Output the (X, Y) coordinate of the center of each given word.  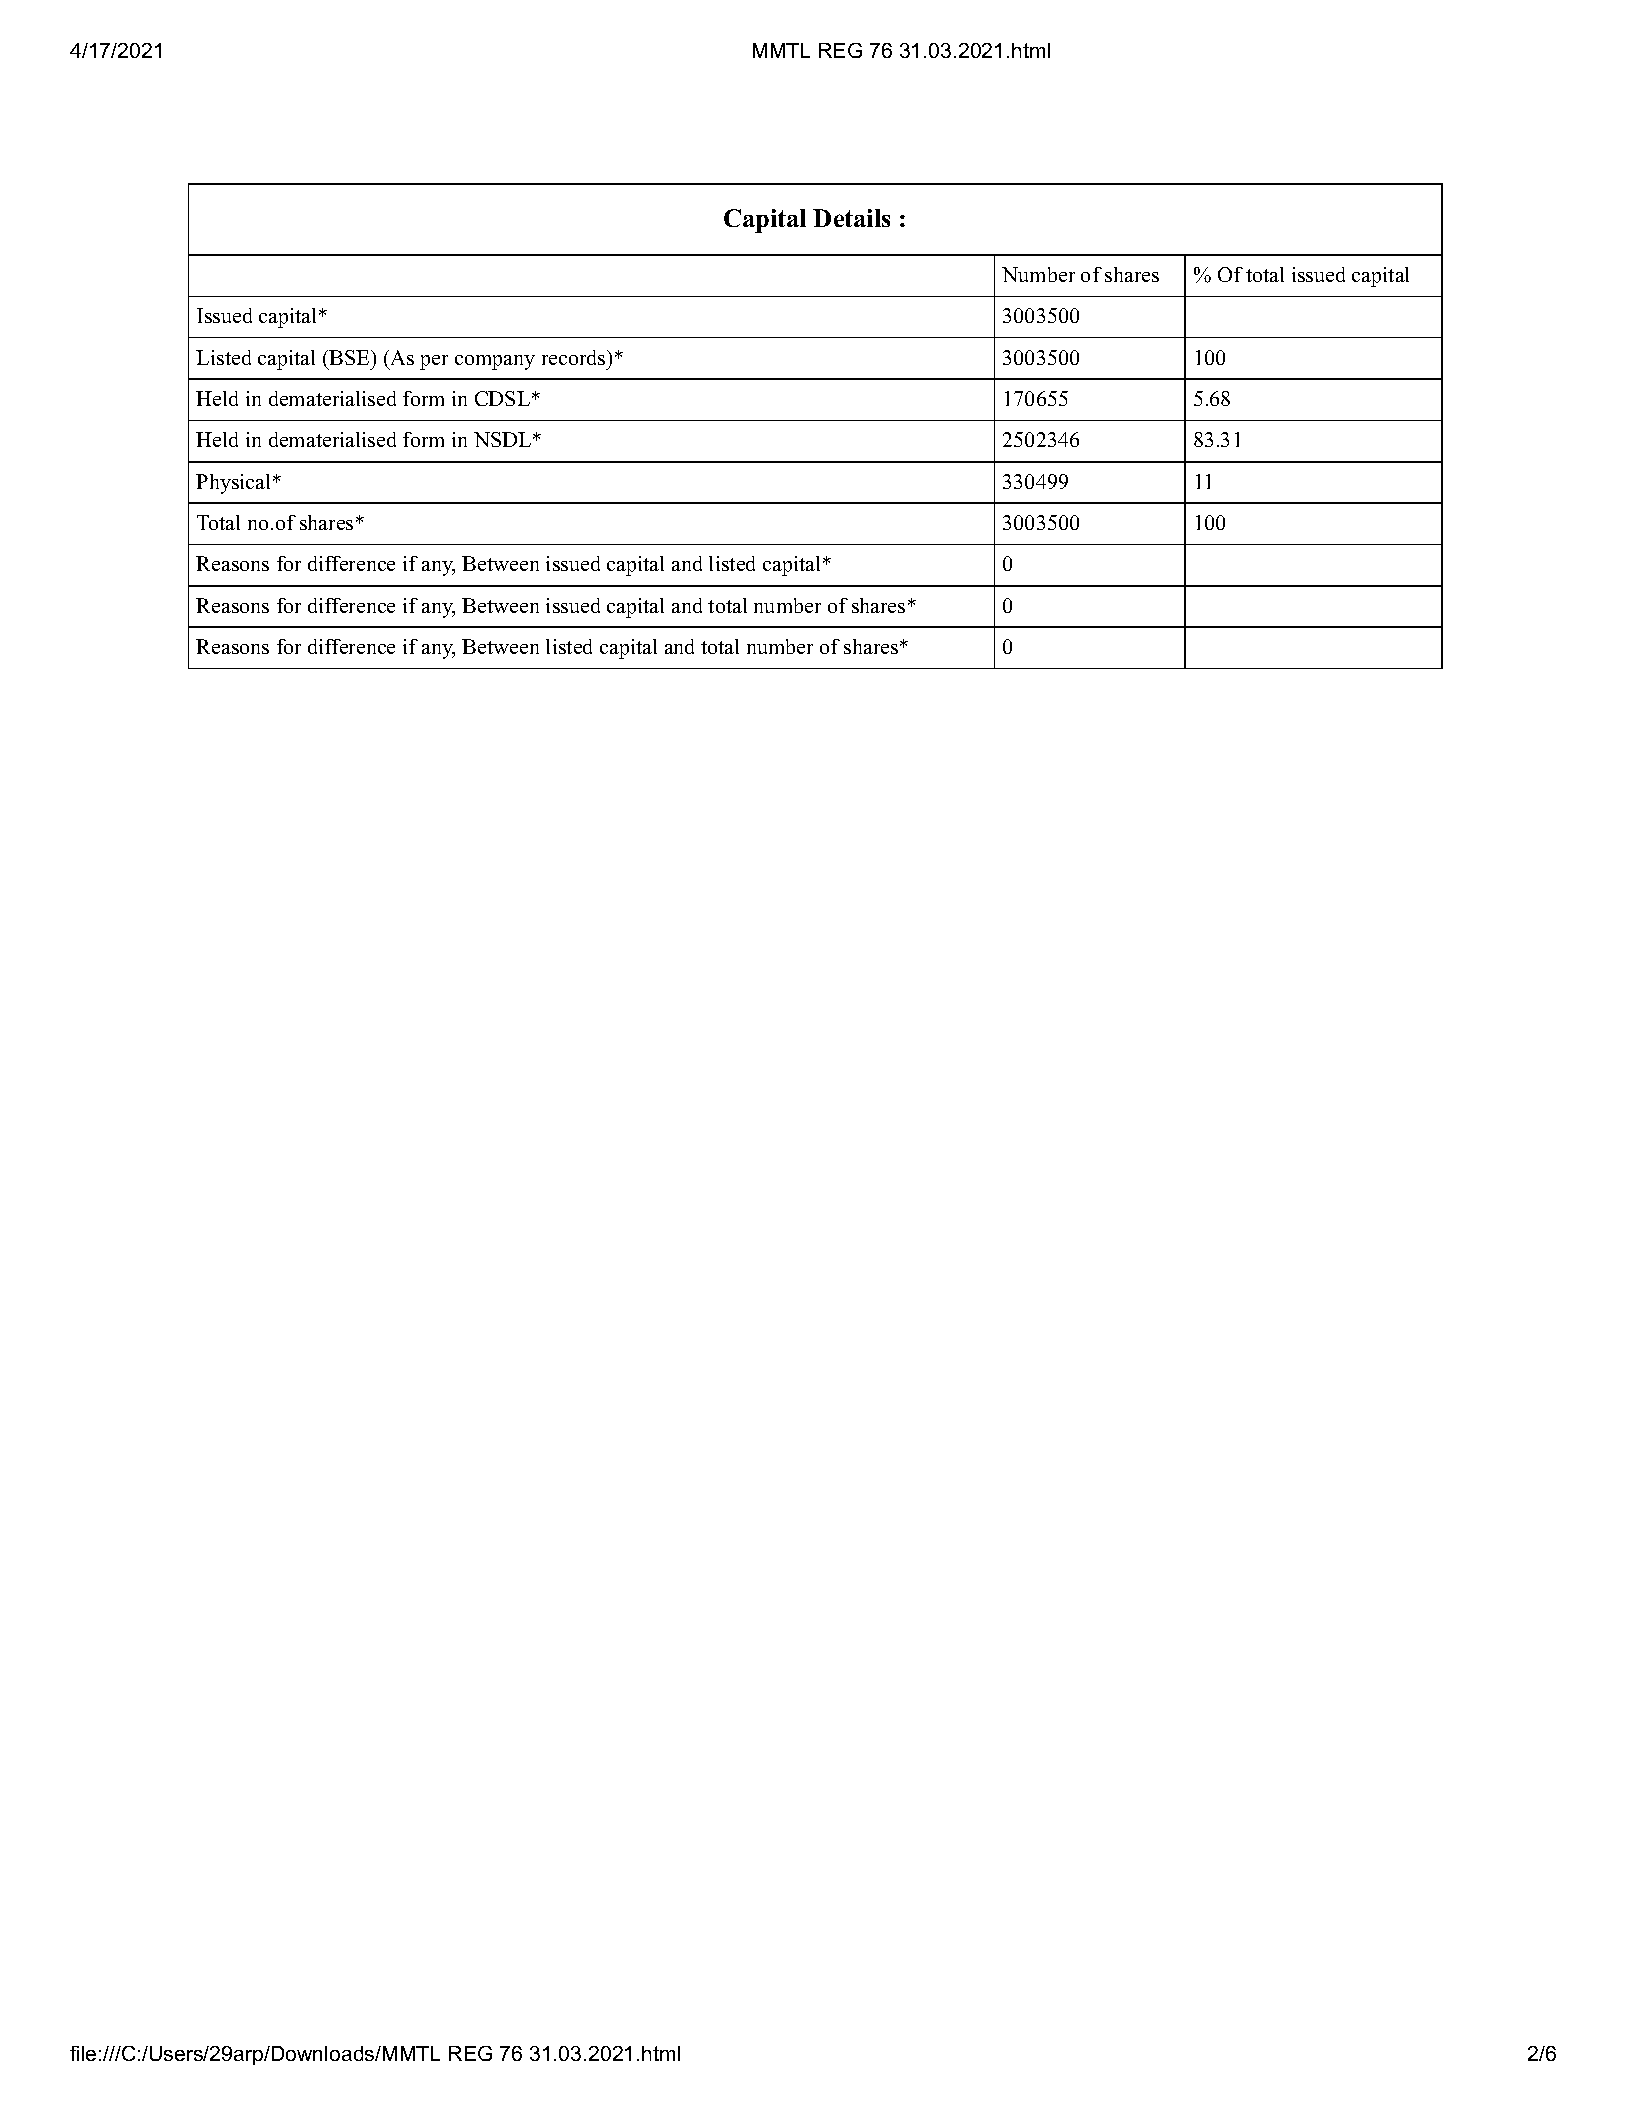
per (434, 362)
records (575, 357)
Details (851, 218)
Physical (235, 484)
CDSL (502, 398)
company (495, 362)
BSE (349, 357)
